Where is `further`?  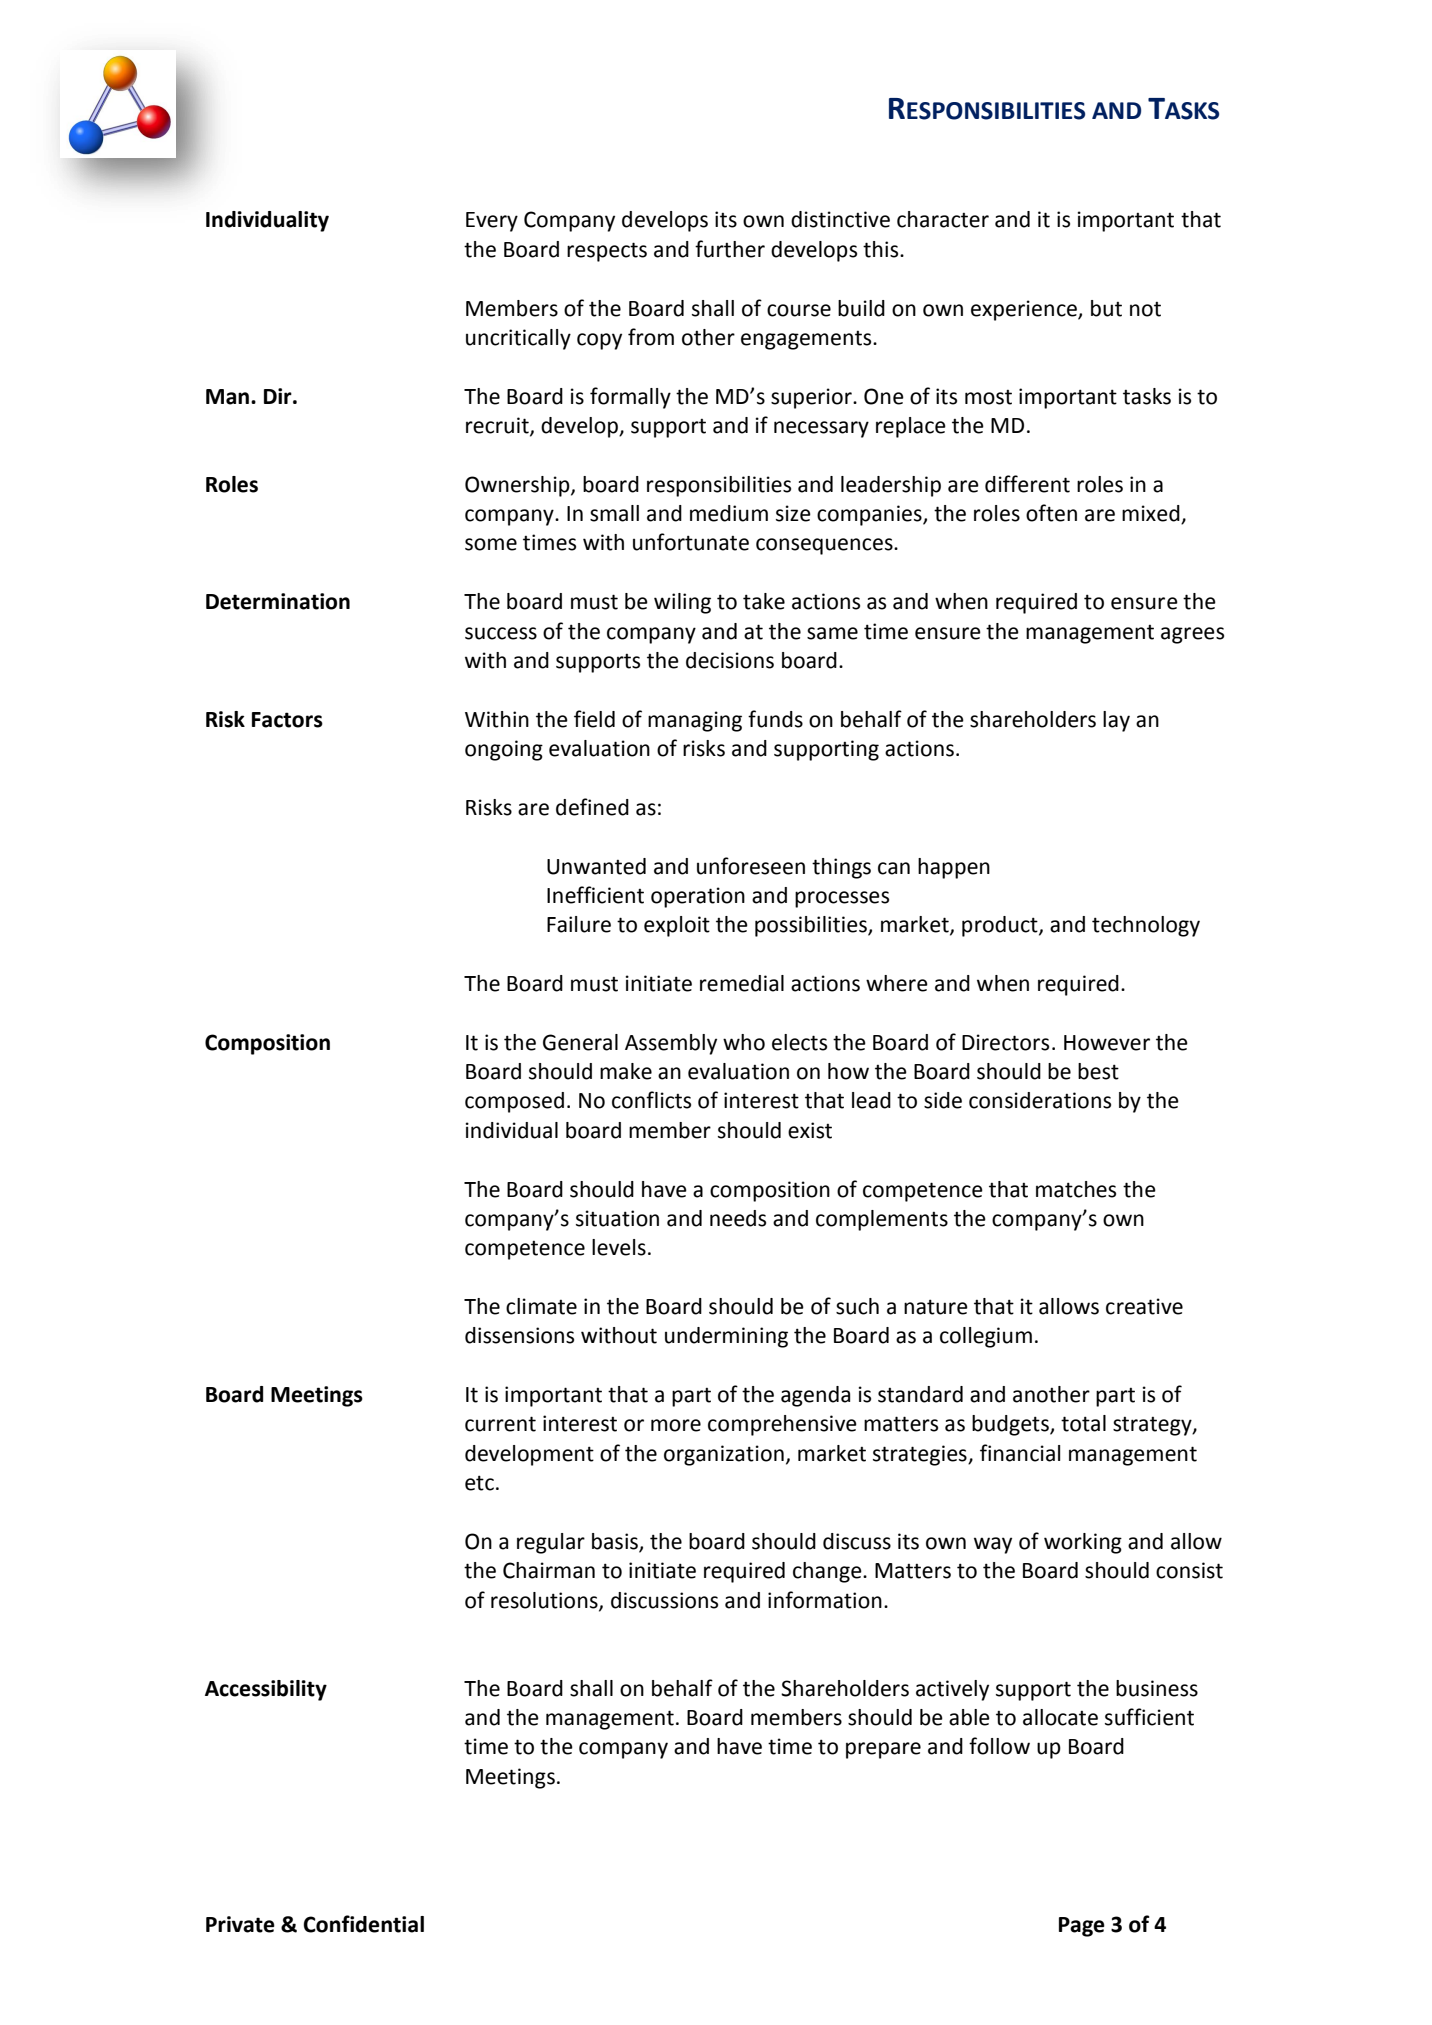
further is located at coordinates (730, 249).
